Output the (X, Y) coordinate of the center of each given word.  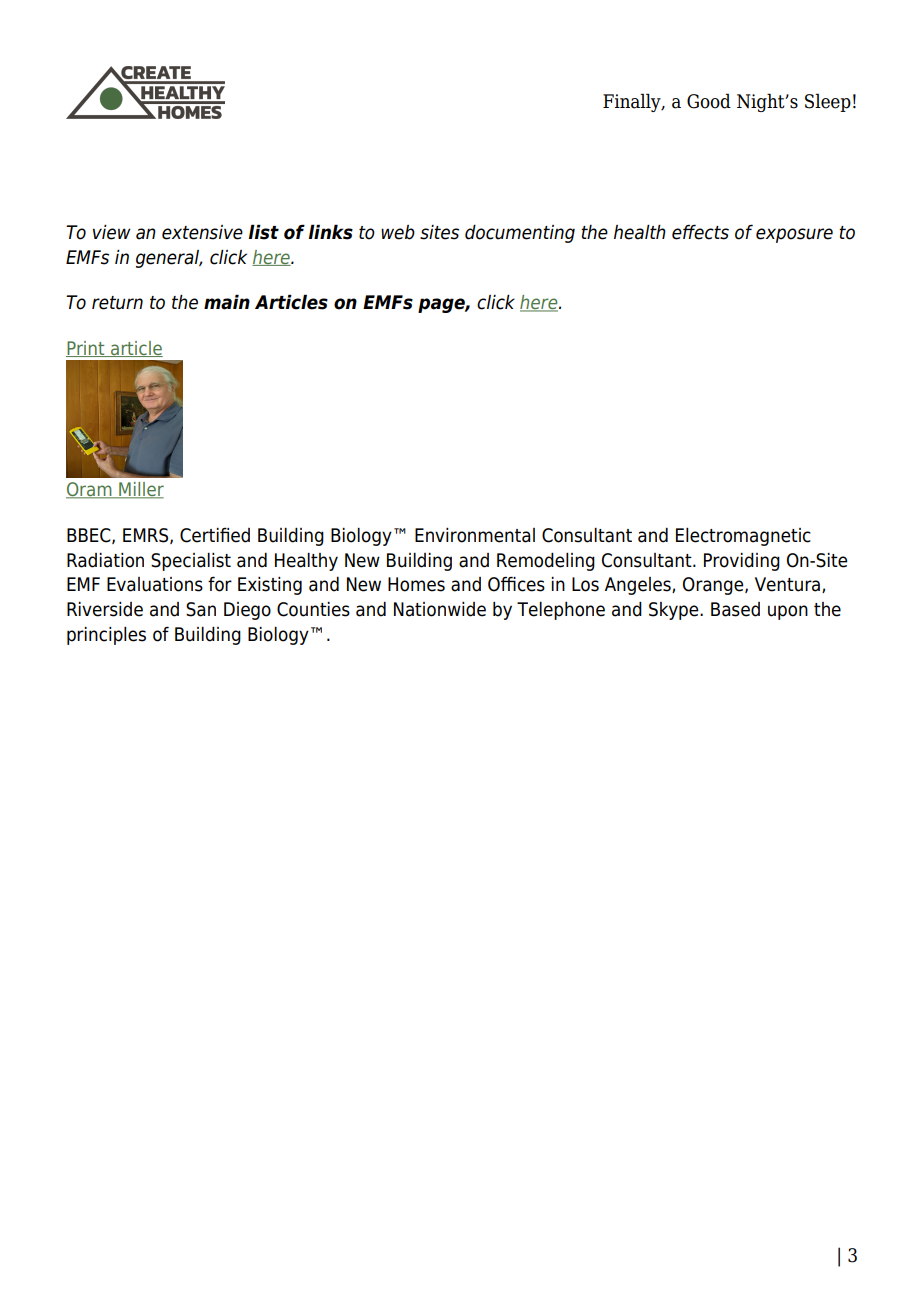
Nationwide (440, 609)
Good (709, 101)
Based (735, 609)
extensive (202, 232)
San (201, 609)
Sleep (828, 102)
